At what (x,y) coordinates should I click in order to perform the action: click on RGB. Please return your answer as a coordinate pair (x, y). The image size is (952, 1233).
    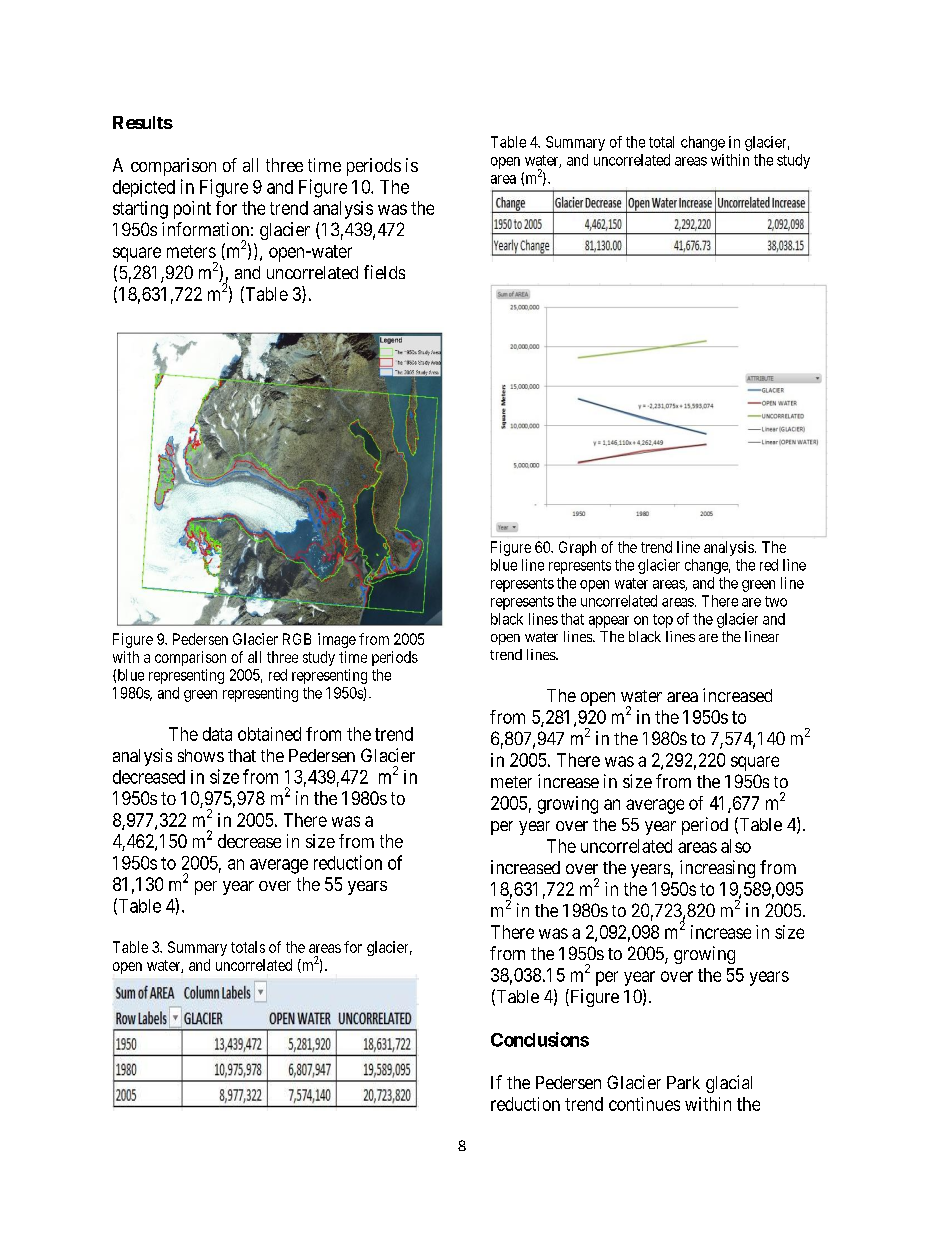
    Looking at the image, I should click on (297, 639).
